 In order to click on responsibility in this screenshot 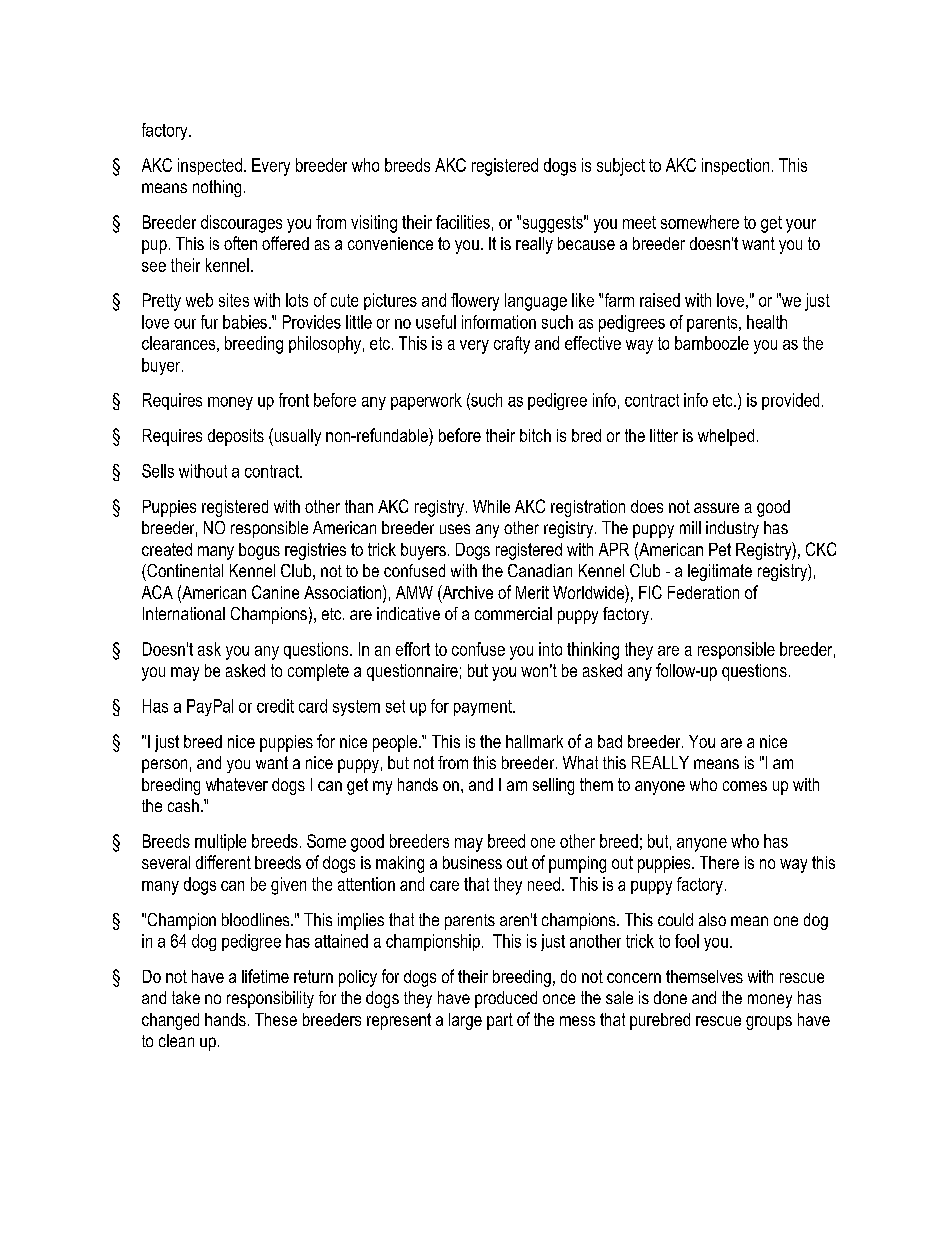, I will do `click(270, 999)`.
